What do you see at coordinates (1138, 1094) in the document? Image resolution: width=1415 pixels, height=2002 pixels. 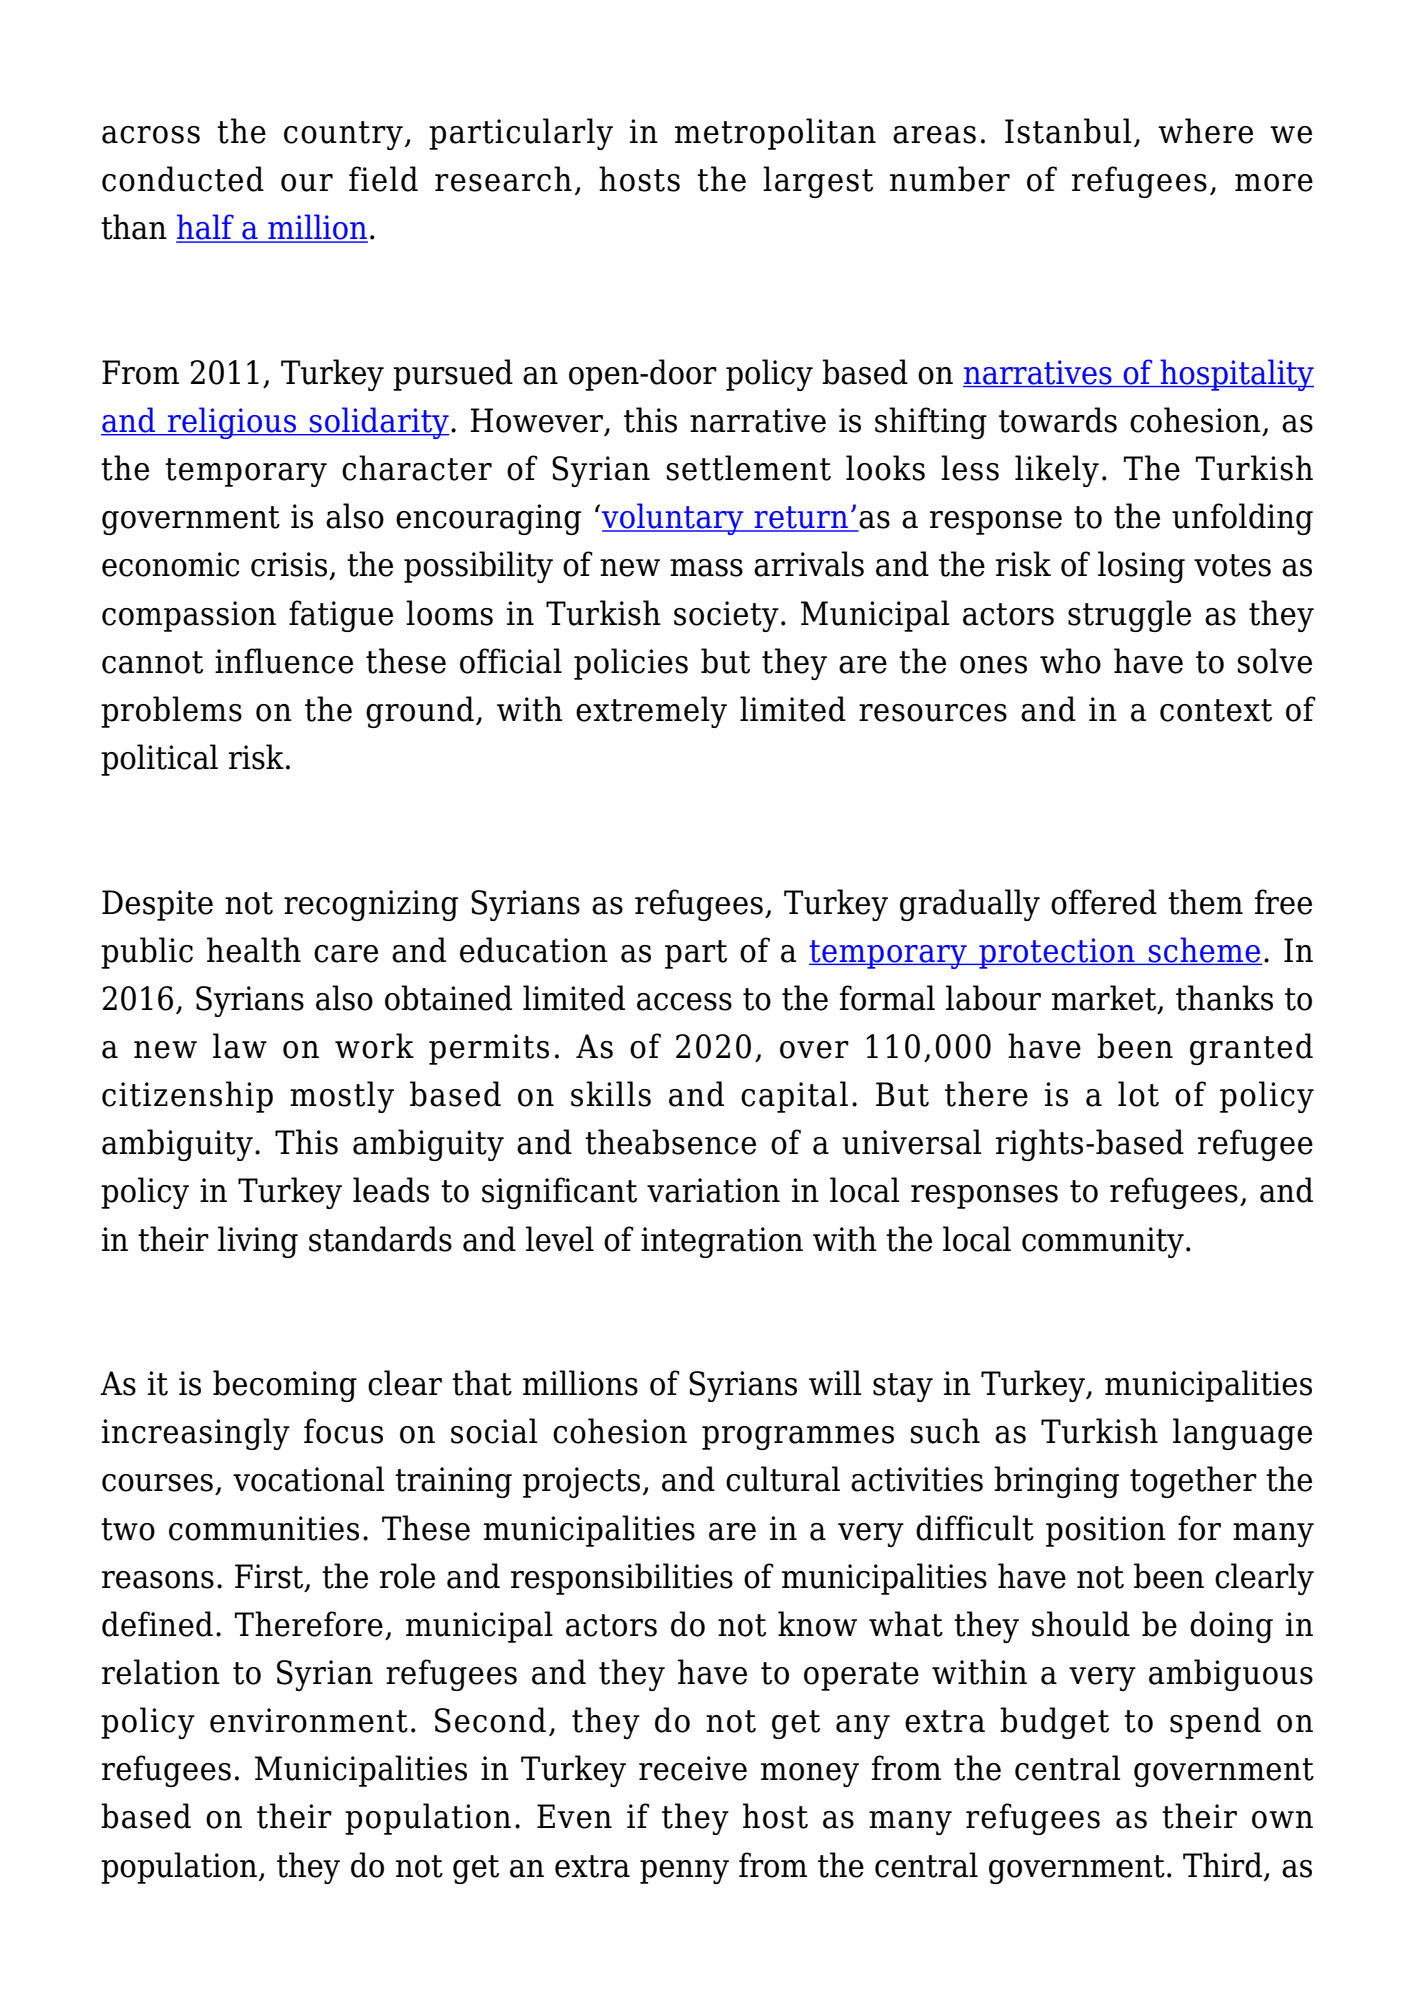 I see `lot` at bounding box center [1138, 1094].
